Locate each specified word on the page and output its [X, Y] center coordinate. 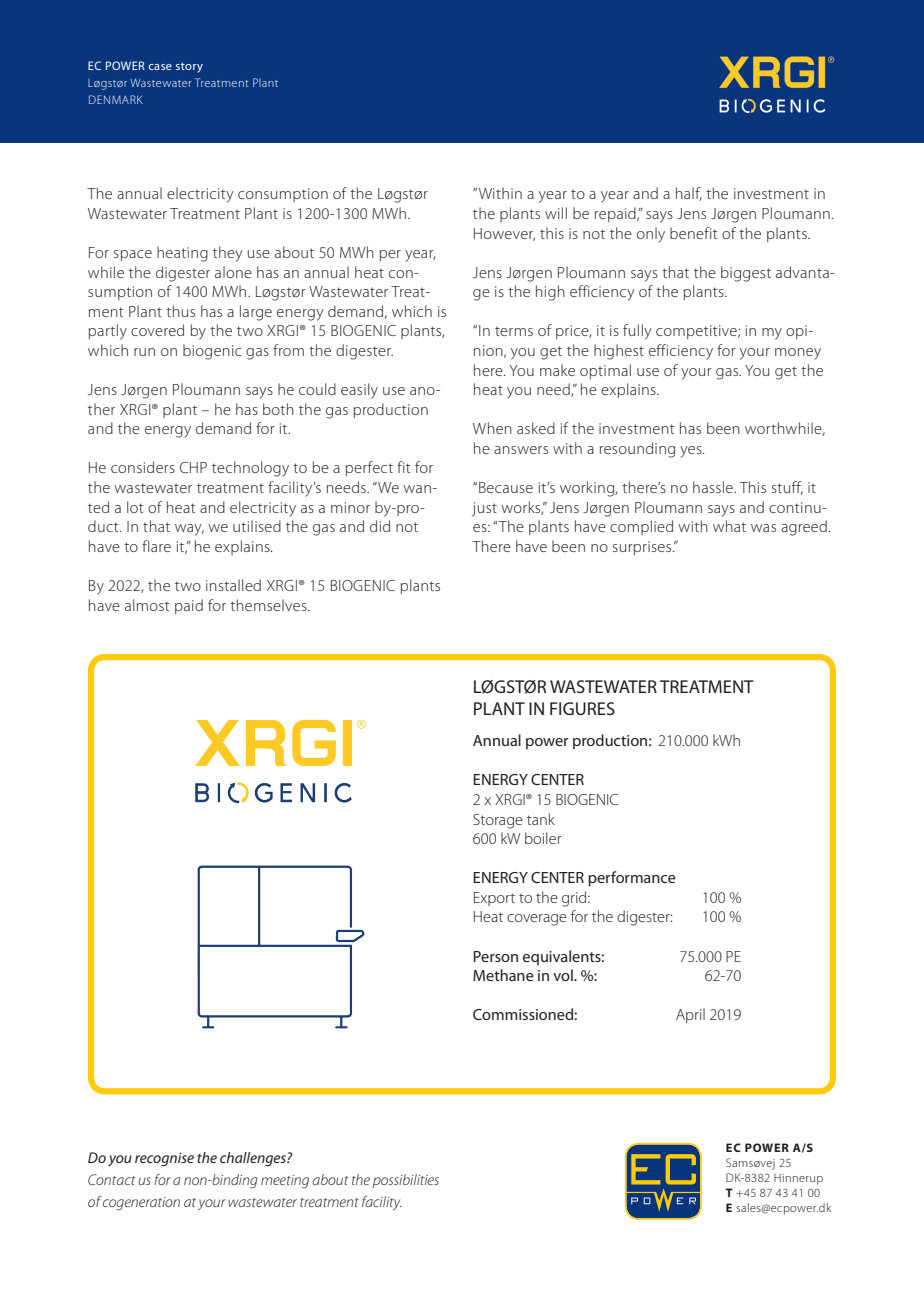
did [380, 526]
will [556, 213]
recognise [164, 1159]
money [798, 354]
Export [494, 899]
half [689, 194]
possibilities [406, 1181]
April [690, 1015]
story [189, 68]
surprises [643, 548]
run [144, 352]
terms [514, 331]
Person [495, 956]
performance [632, 879]
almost [147, 605]
